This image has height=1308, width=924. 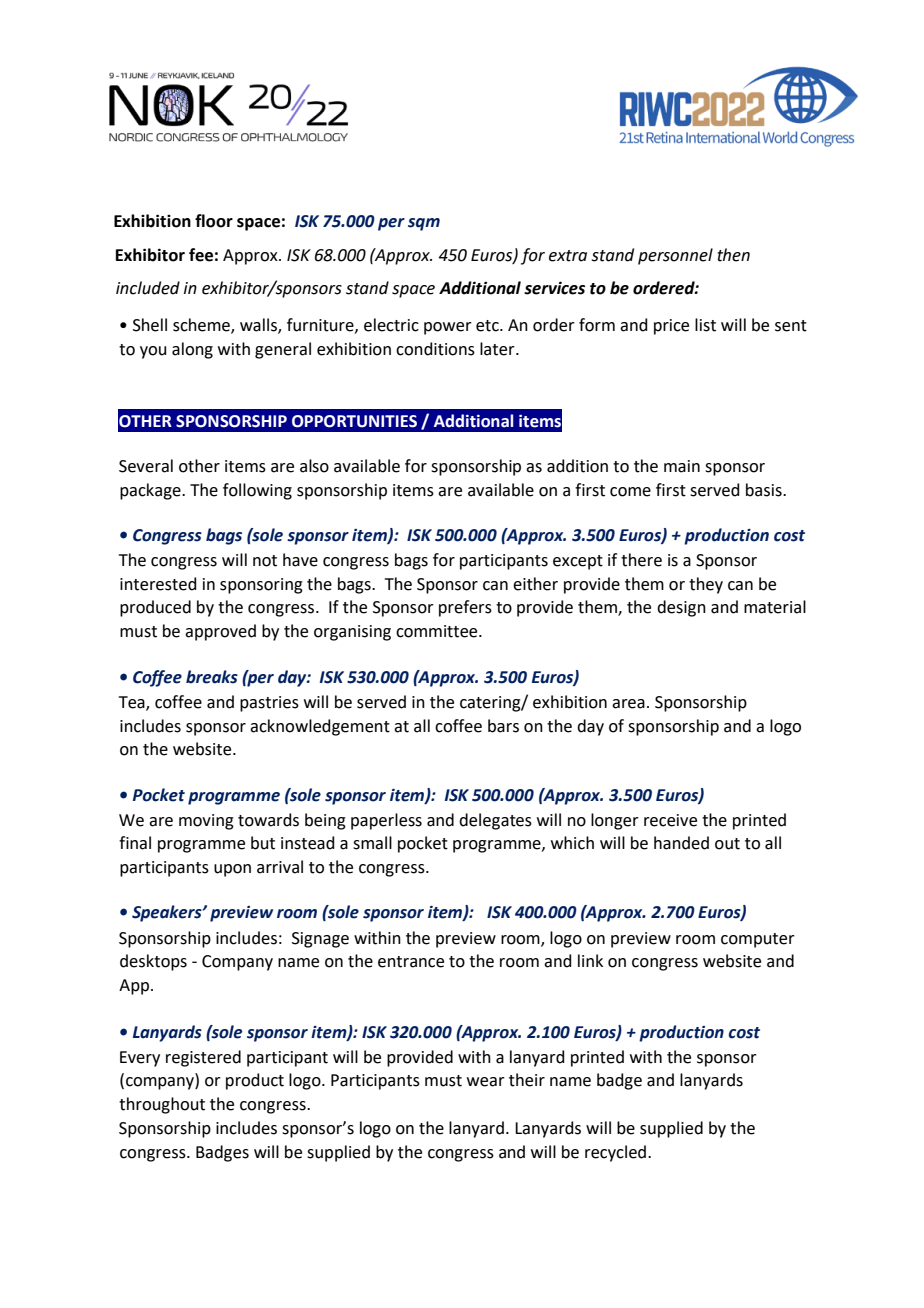 What do you see at coordinates (568, 256) in the image?
I see `extra` at bounding box center [568, 256].
